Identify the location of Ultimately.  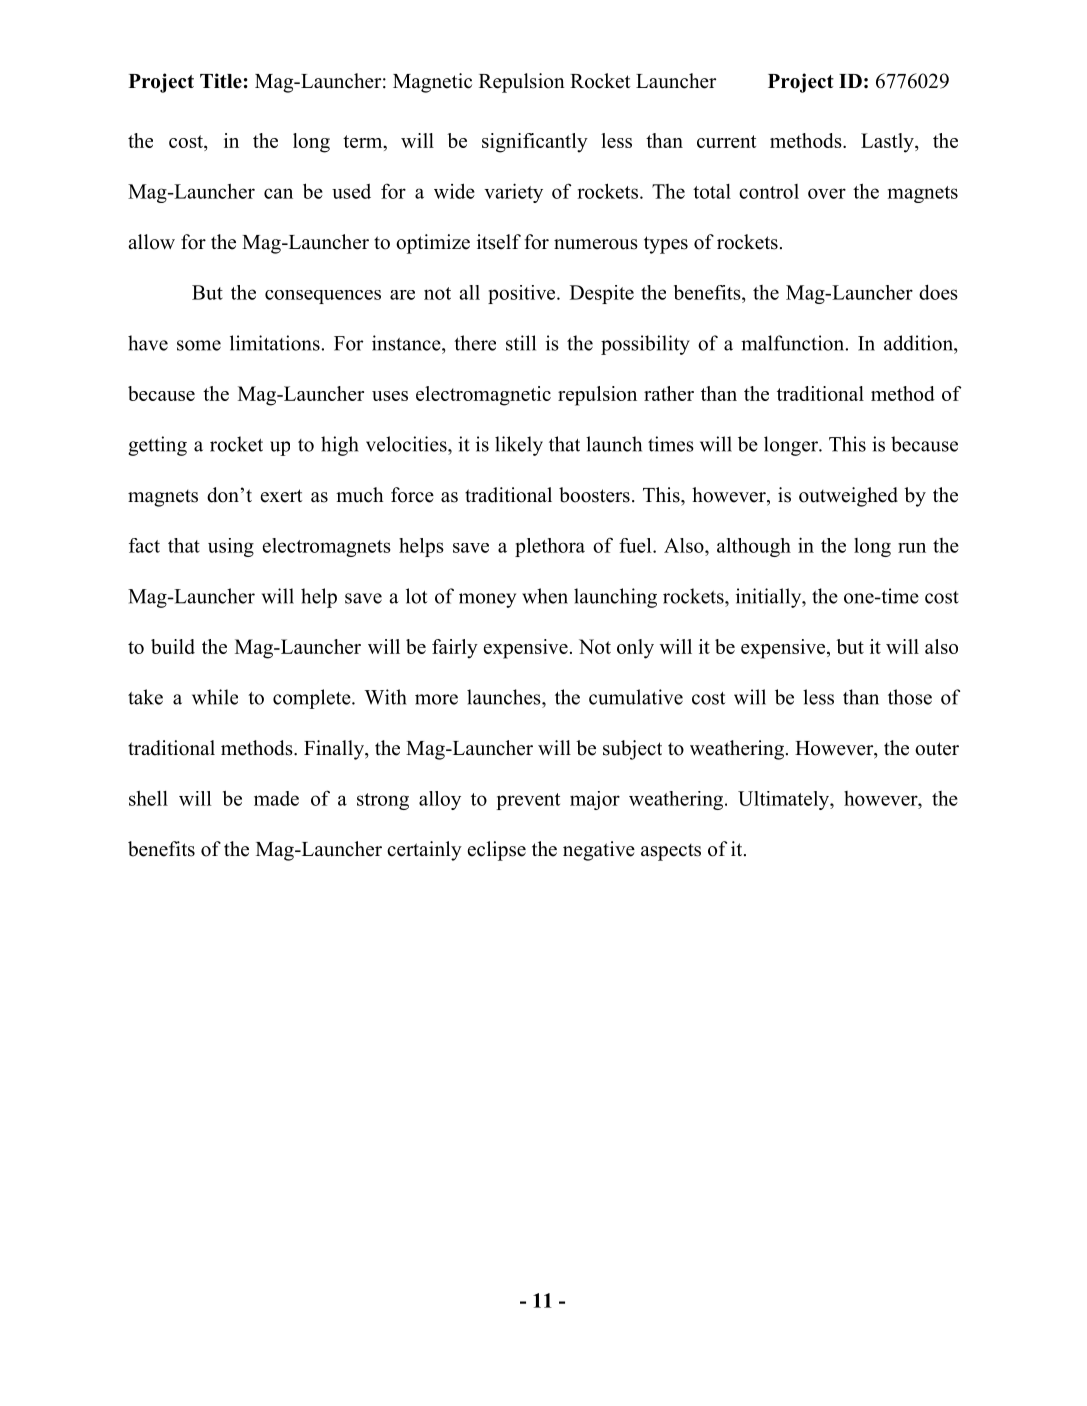
(784, 800).
